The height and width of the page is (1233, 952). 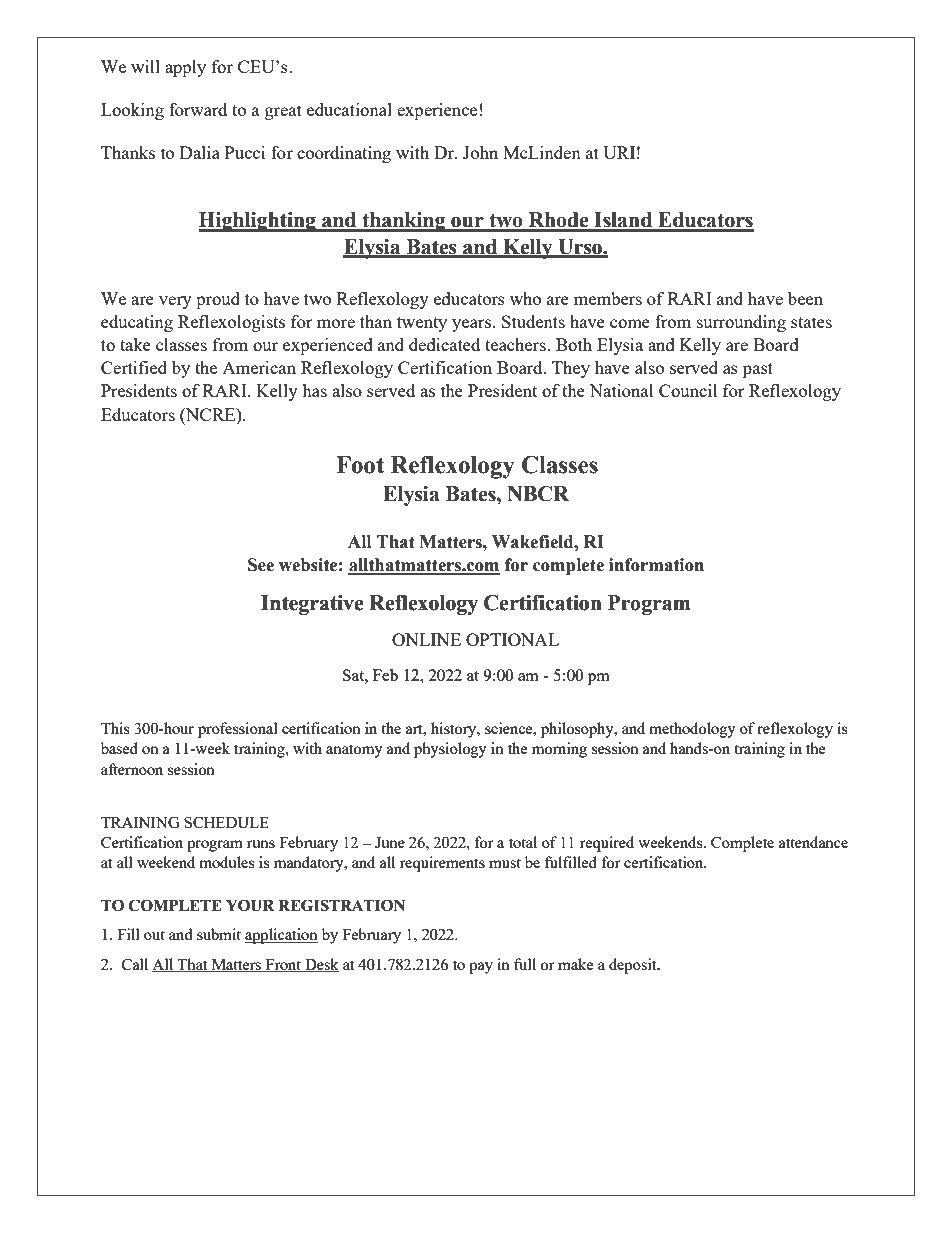 What do you see at coordinates (444, 344) in the page?
I see `dedicated` at bounding box center [444, 344].
